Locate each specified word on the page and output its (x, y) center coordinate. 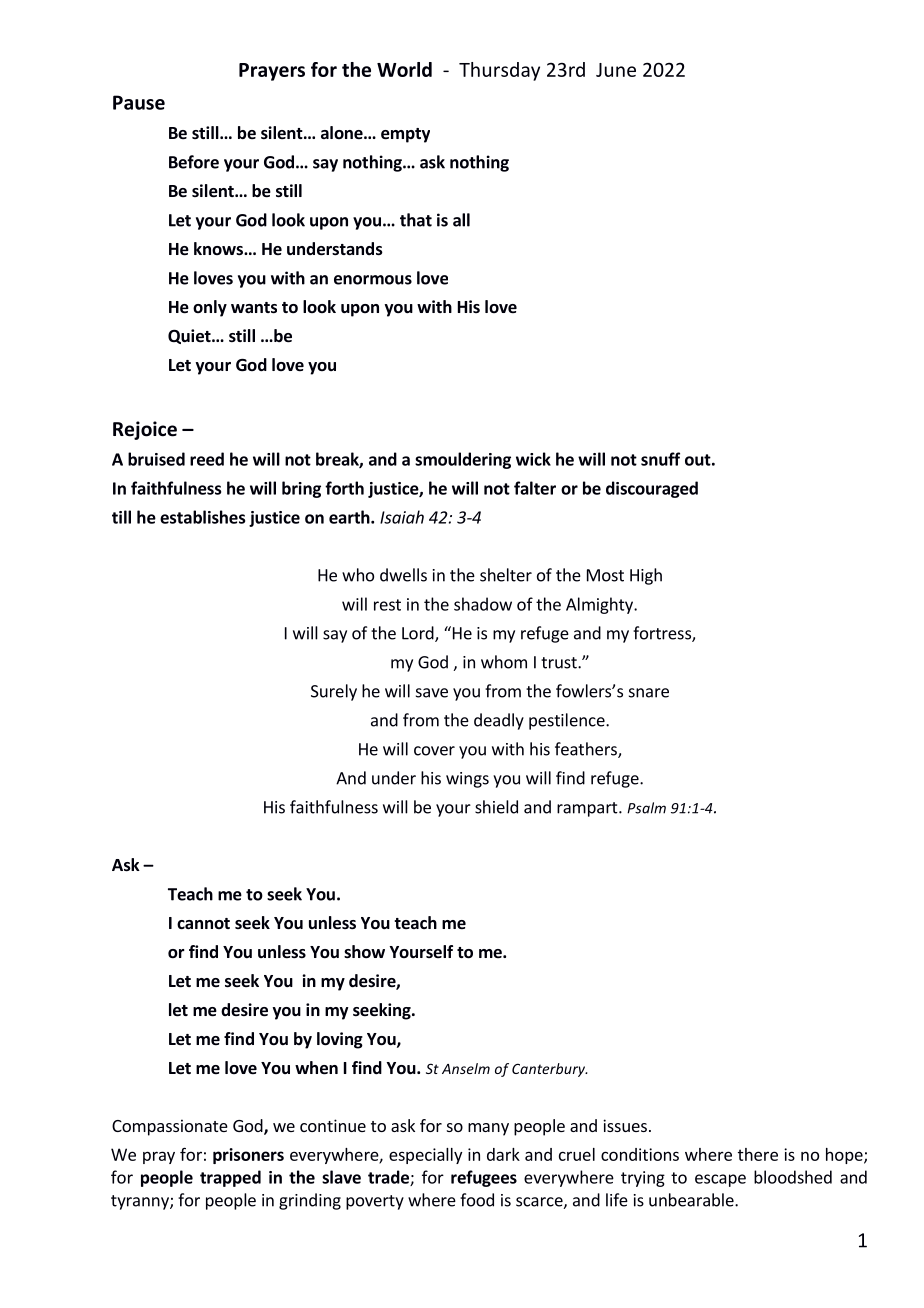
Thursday (499, 71)
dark (503, 1154)
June (616, 70)
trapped (230, 1178)
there (758, 1154)
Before (194, 162)
